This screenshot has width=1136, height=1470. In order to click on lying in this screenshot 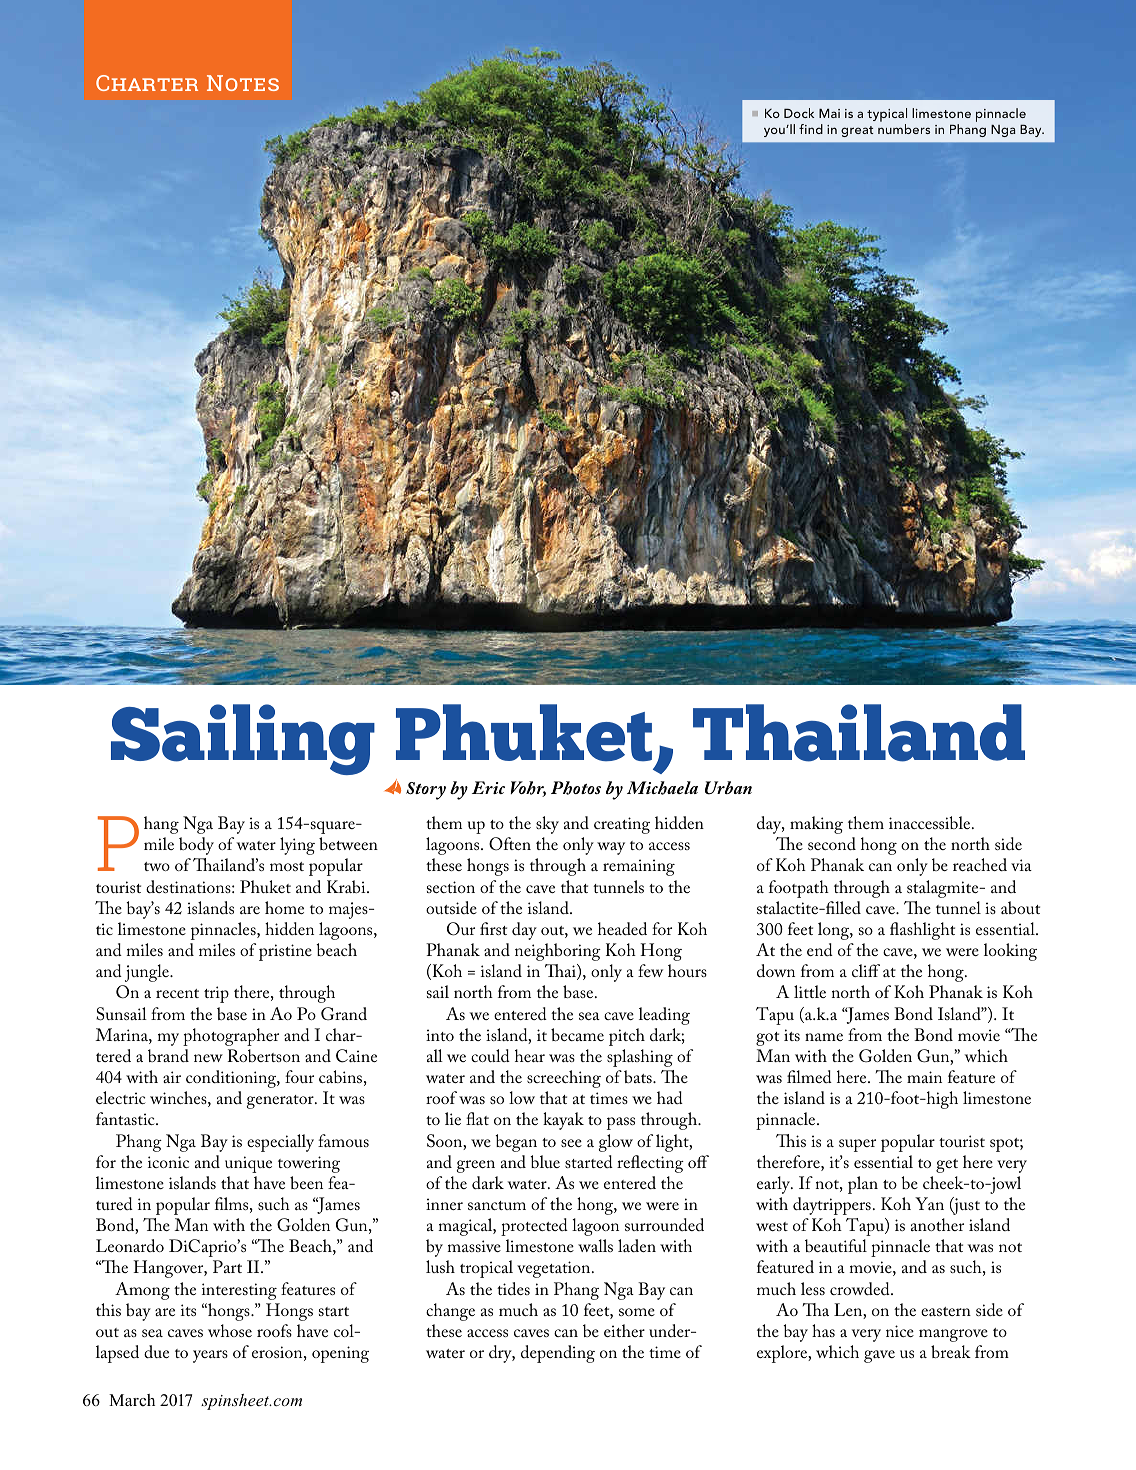, I will do `click(297, 846)`.
